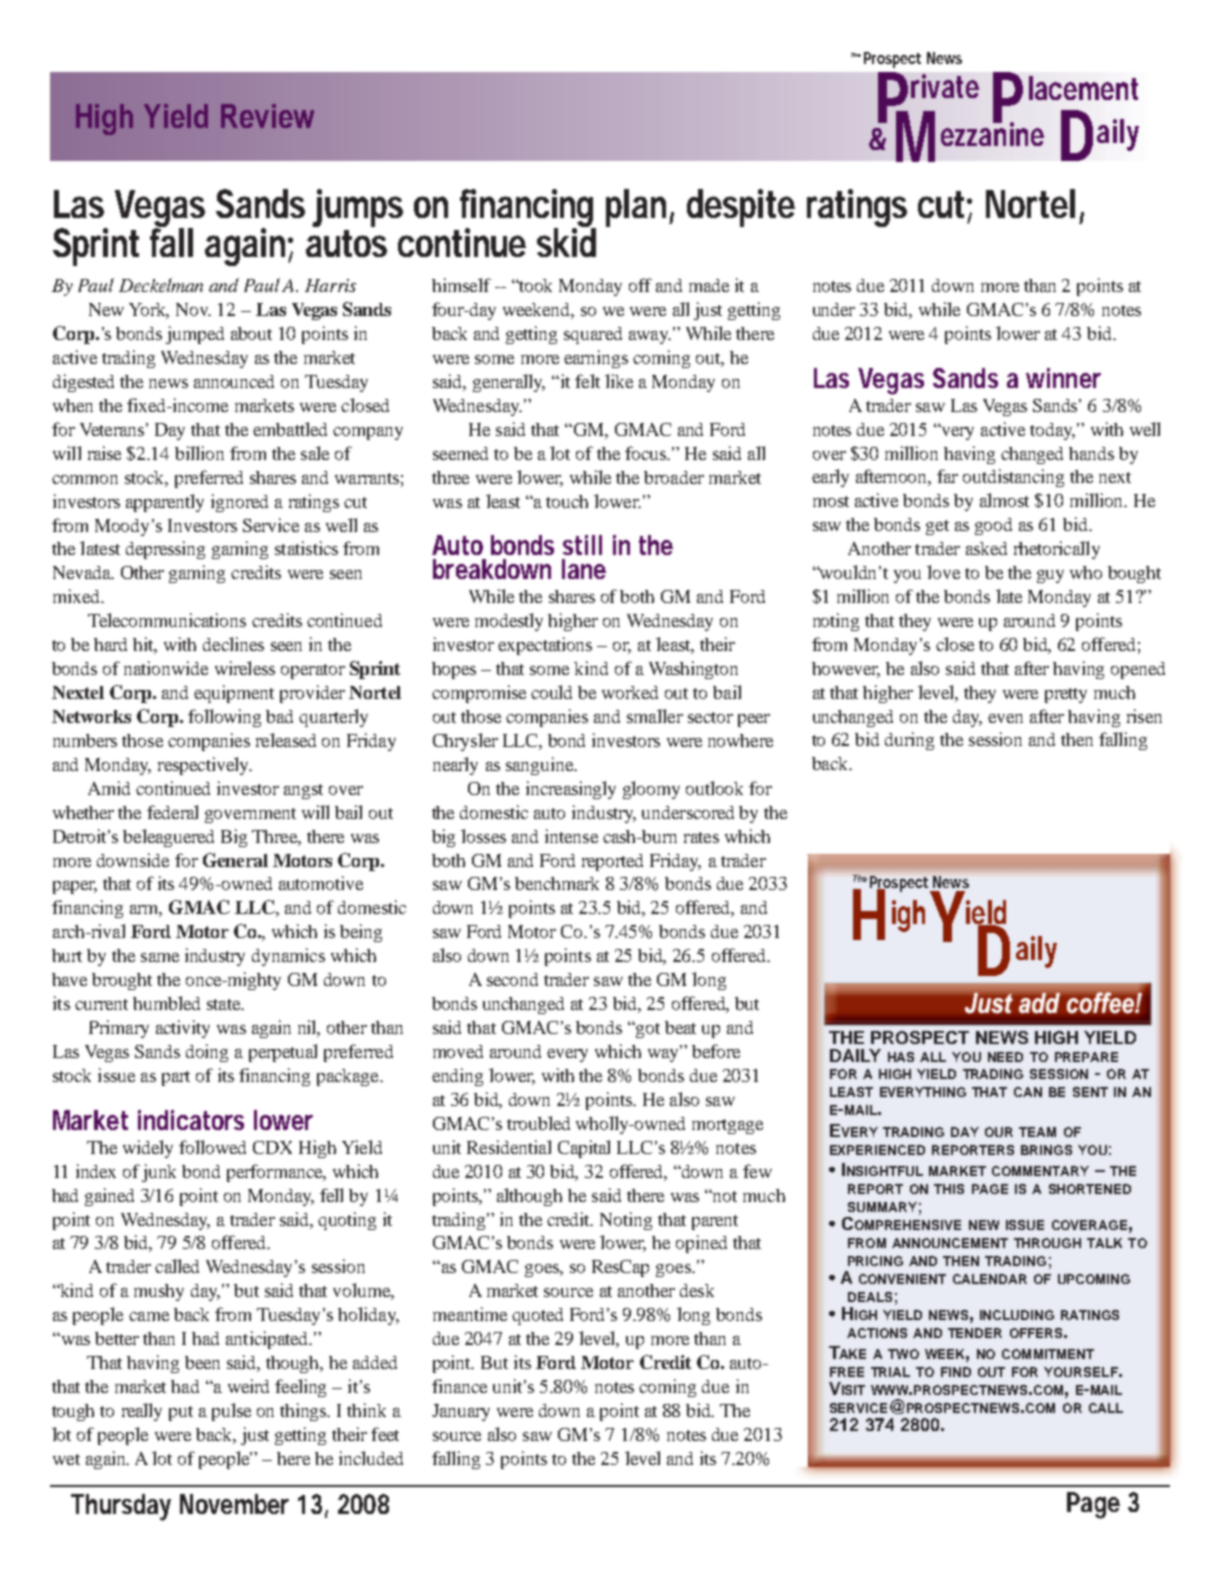  Describe the element at coordinates (183, 1029) in the image. I see `activity` at that location.
